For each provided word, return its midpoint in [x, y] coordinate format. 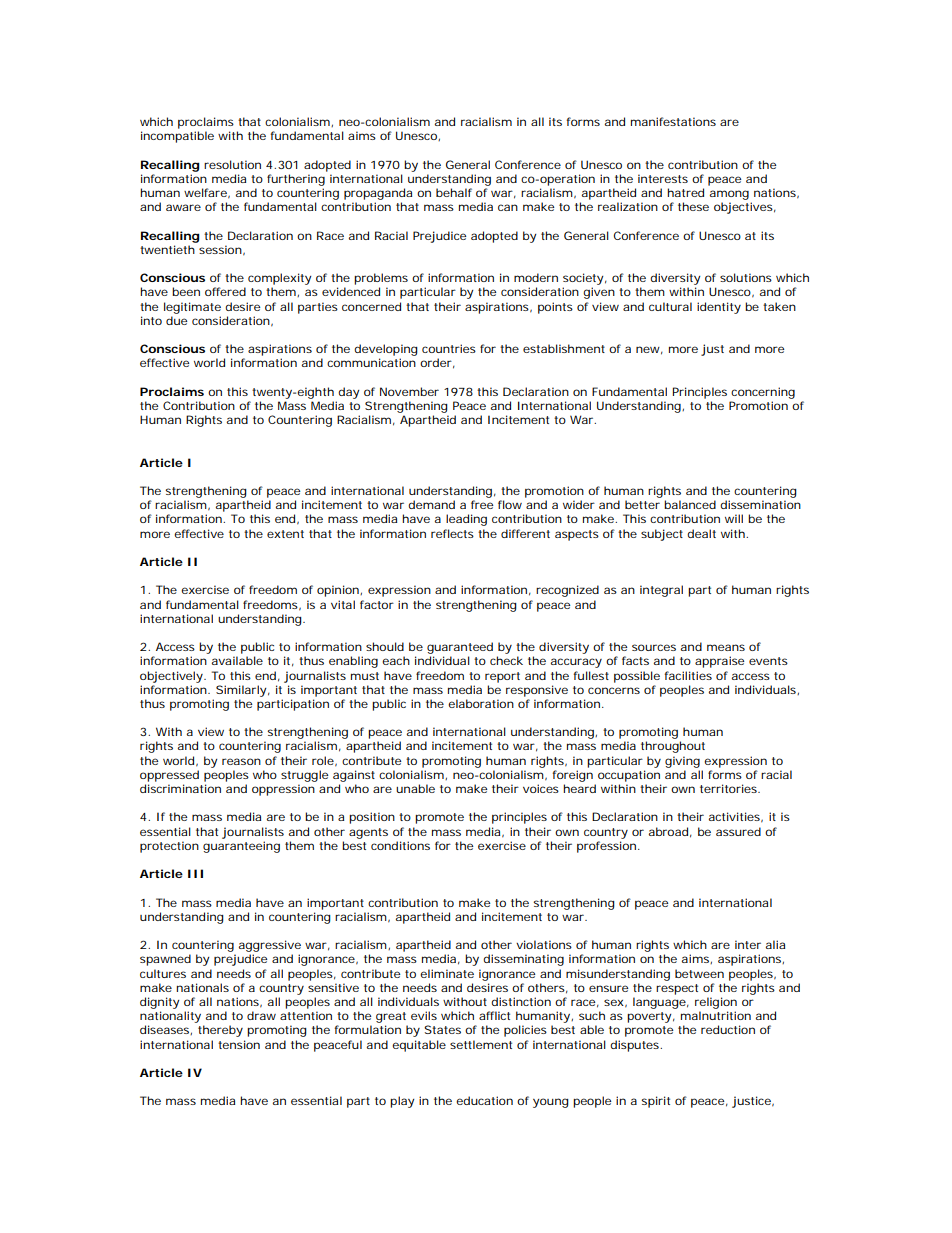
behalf [454, 192]
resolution [232, 164]
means [726, 647]
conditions [400, 845]
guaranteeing [241, 847]
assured [738, 831]
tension [239, 1044]
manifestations [673, 121]
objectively [172, 677]
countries [449, 348]
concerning [763, 393]
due [176, 320]
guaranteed [460, 648]
